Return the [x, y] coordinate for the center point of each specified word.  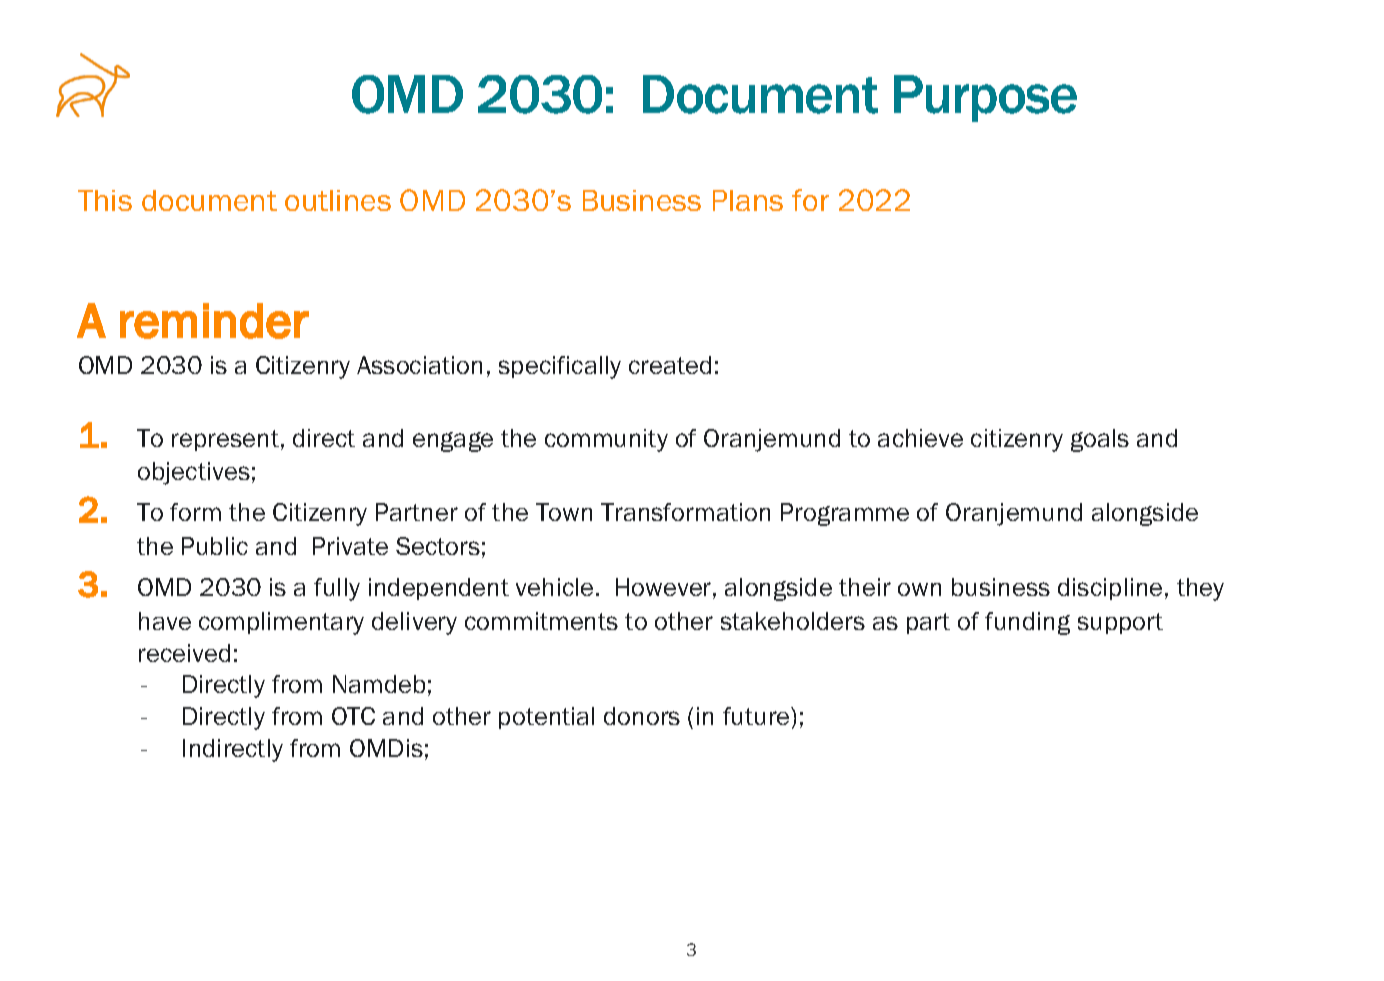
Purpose [985, 98]
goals [1100, 440]
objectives [194, 473]
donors [642, 716]
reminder [214, 321]
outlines [338, 200]
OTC [353, 716]
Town [564, 512]
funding [1027, 623]
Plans [748, 200]
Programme [845, 514]
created [670, 365]
